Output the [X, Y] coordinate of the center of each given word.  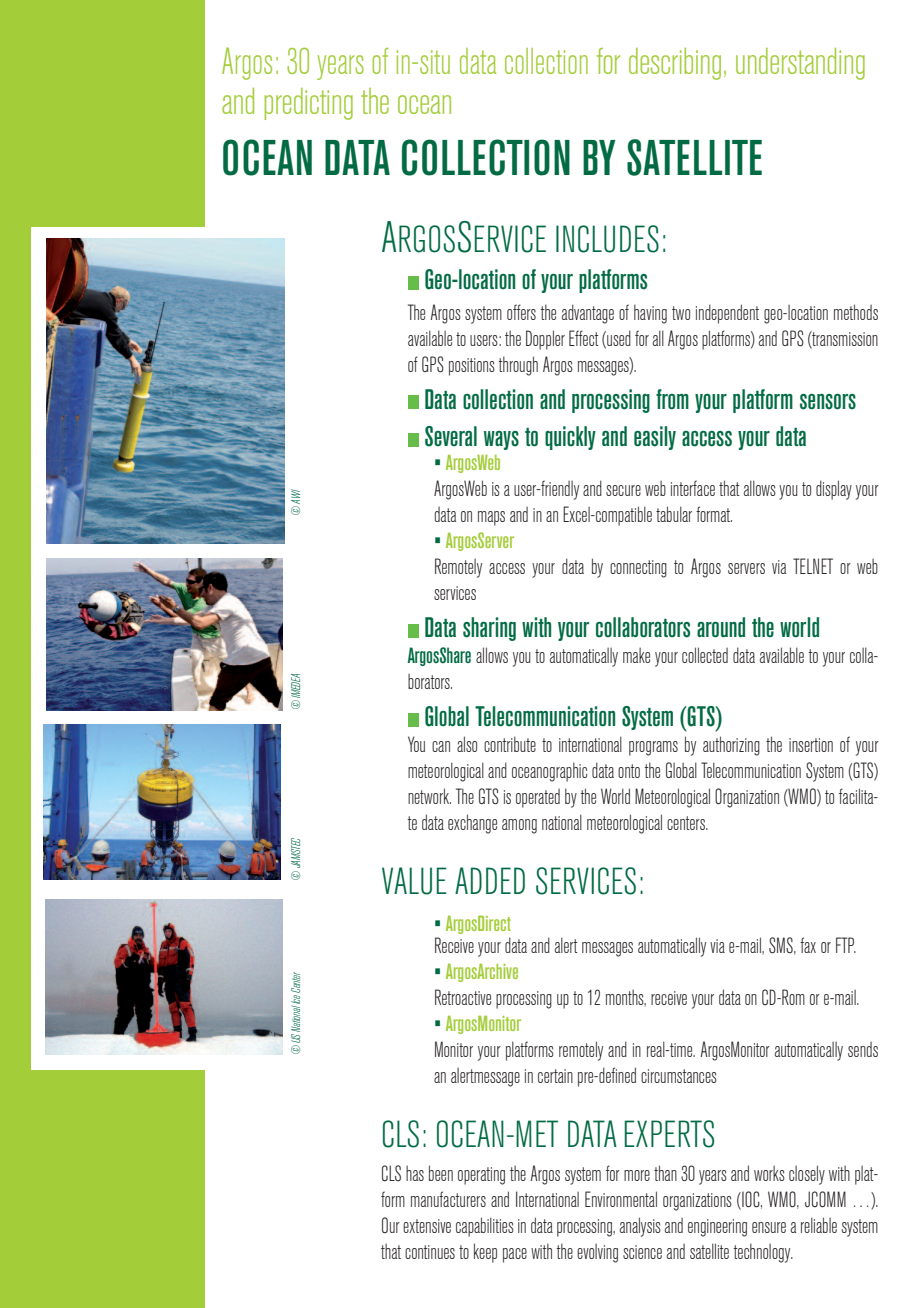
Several [451, 436]
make [636, 655]
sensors [828, 402]
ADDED [490, 880]
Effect [584, 338]
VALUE [414, 881]
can [441, 746]
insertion [811, 745]
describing [675, 64]
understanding [800, 64]
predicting [309, 104]
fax [808, 945]
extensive [427, 1226]
